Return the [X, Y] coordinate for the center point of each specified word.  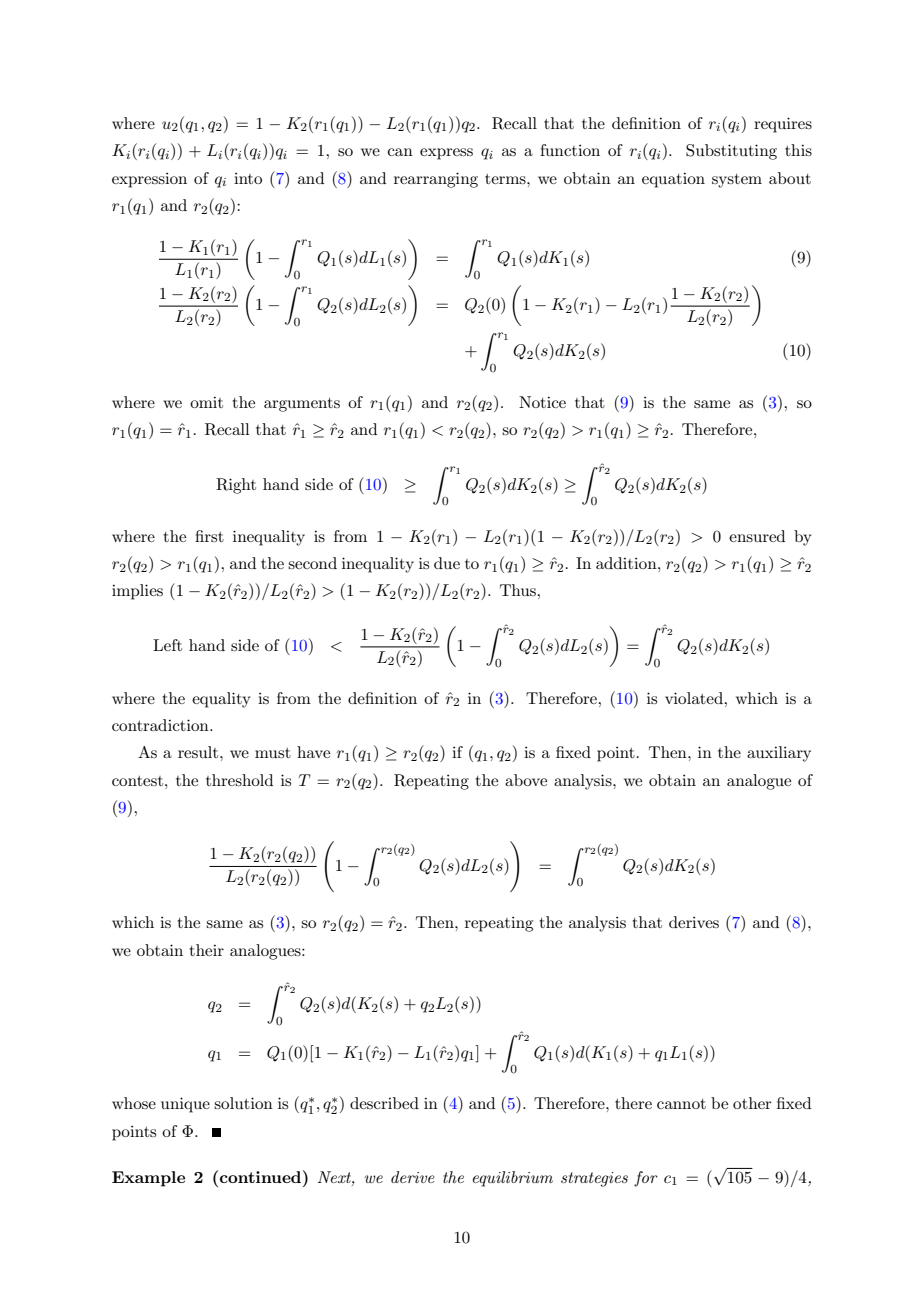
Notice [542, 402]
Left [167, 645]
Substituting [731, 152]
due [447, 563]
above [526, 780]
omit [206, 402]
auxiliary [779, 754]
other [752, 1103]
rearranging [436, 180]
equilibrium [513, 1179]
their [207, 950]
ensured [757, 536]
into [248, 178]
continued [262, 1176]
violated [695, 698]
